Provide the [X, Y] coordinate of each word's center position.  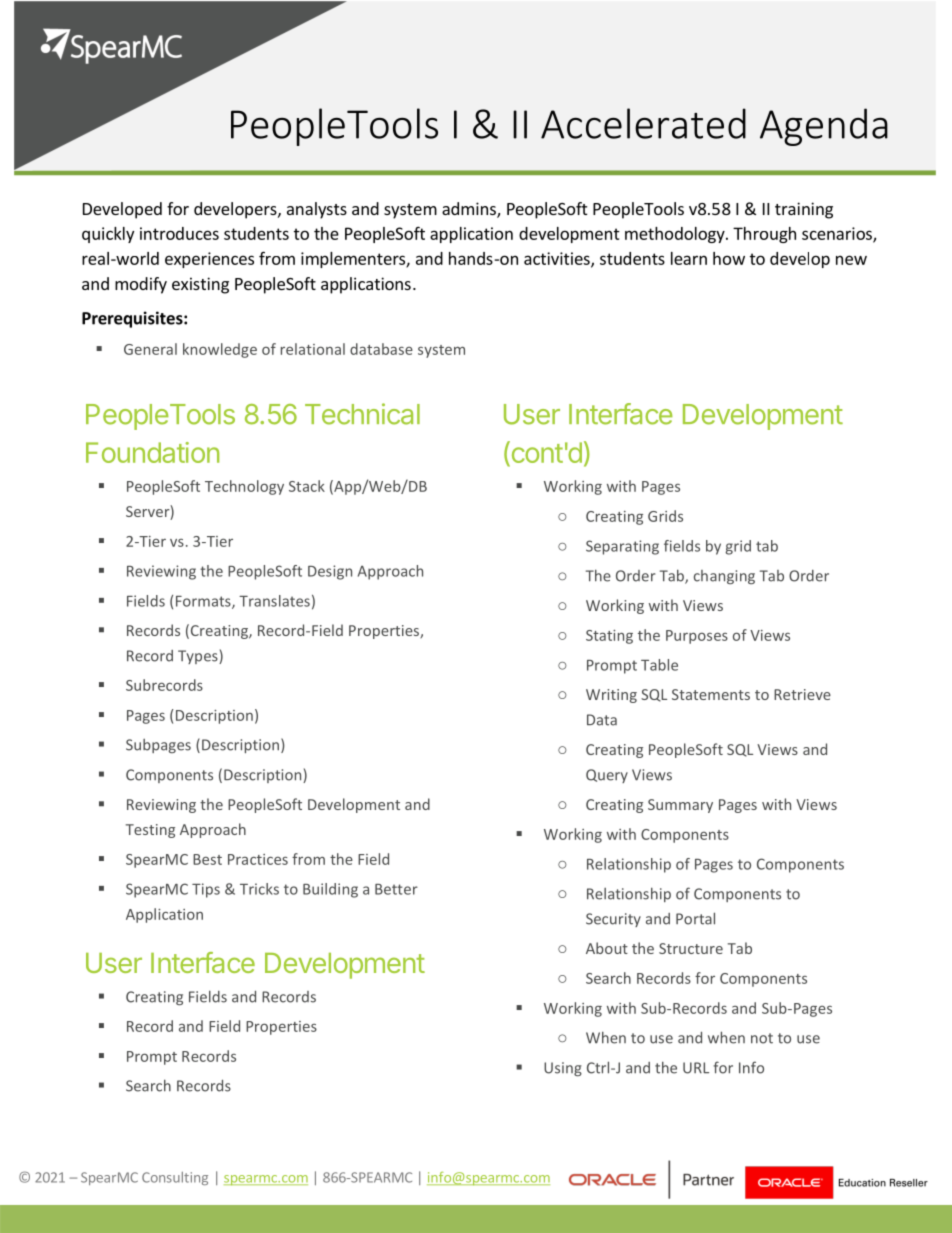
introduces [179, 233]
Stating [609, 637]
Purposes [697, 637]
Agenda [824, 127]
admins [470, 210]
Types [199, 657]
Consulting [175, 1178]
